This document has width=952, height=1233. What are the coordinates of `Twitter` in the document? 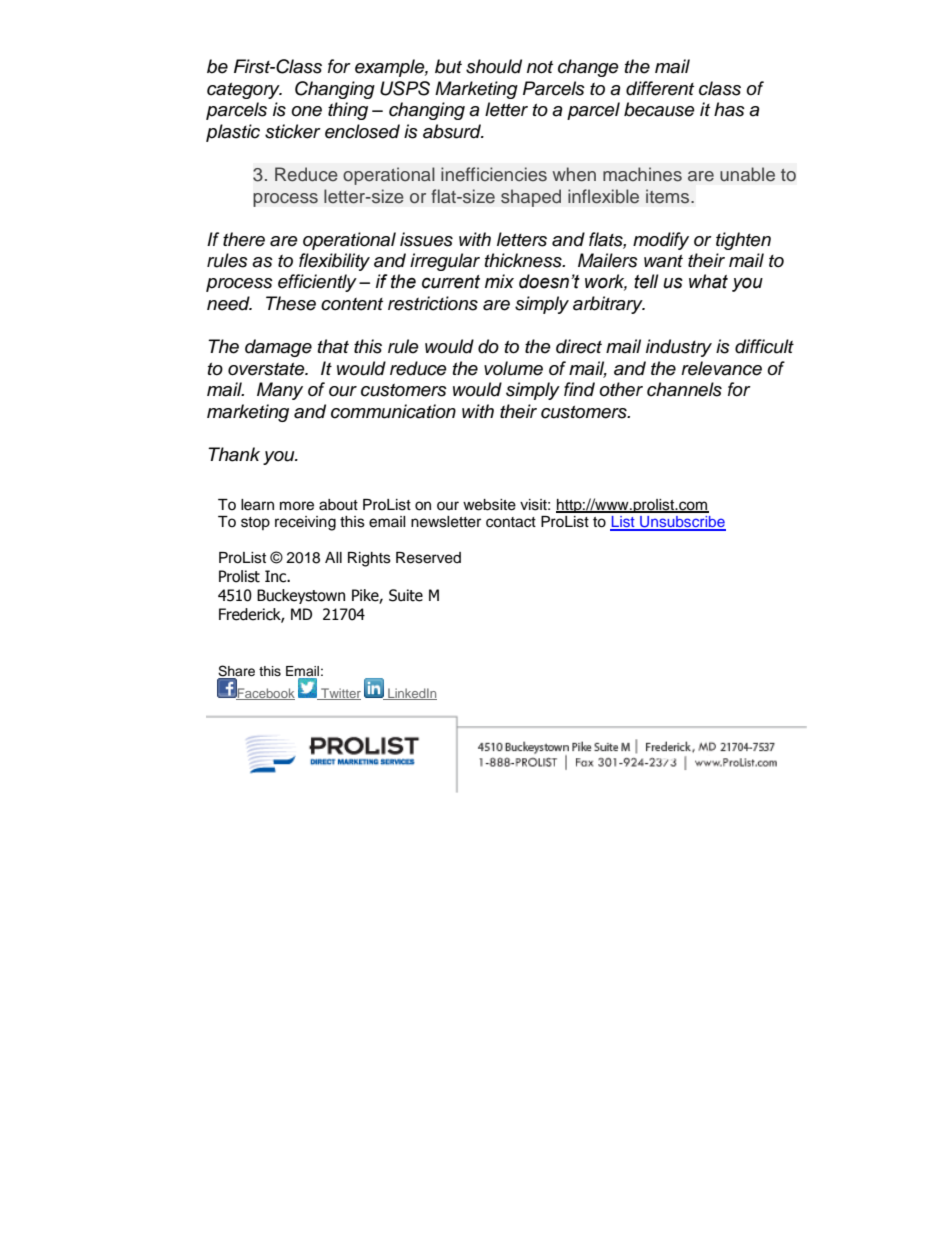 It's located at (340, 694).
